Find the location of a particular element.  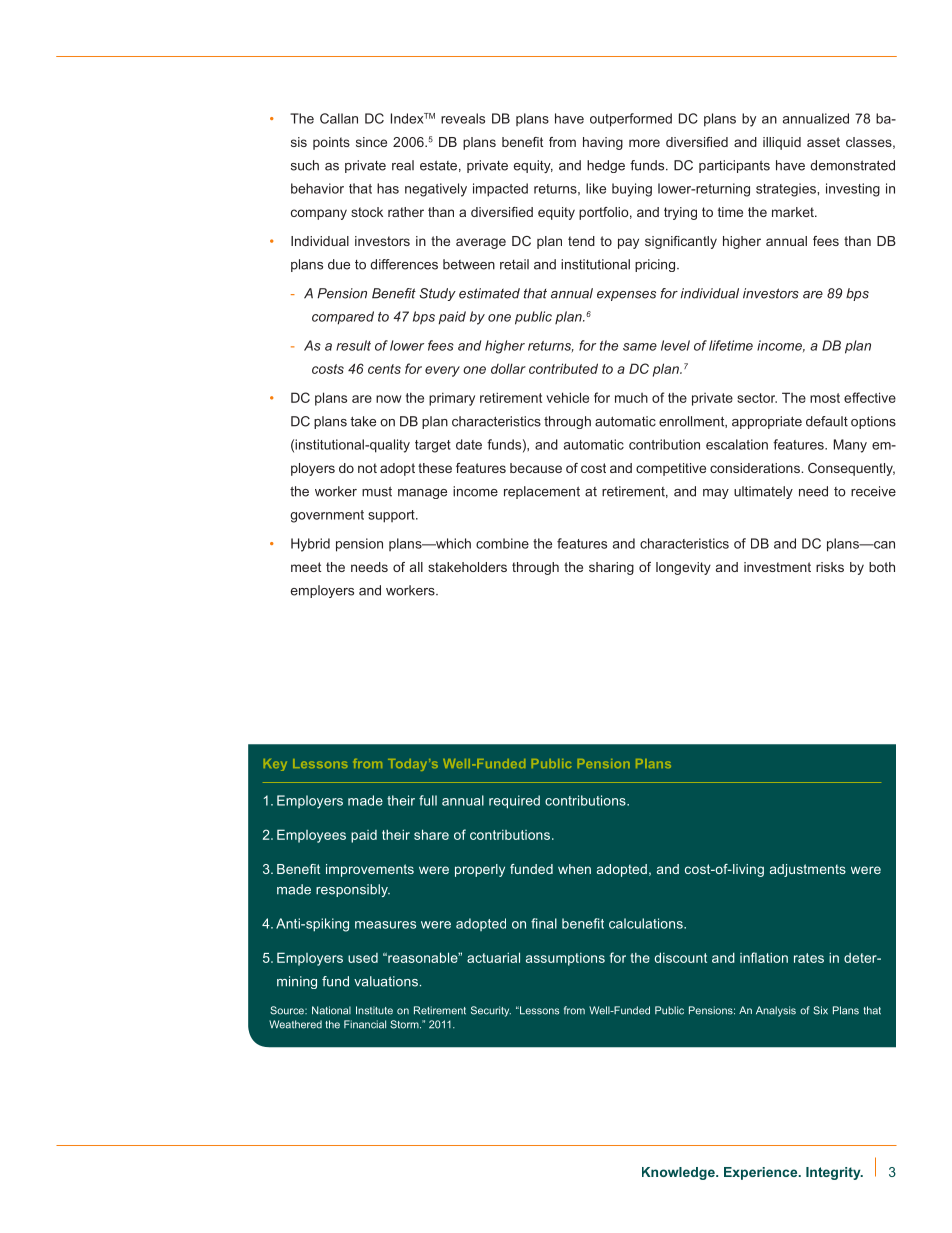

meet is located at coordinates (306, 567).
